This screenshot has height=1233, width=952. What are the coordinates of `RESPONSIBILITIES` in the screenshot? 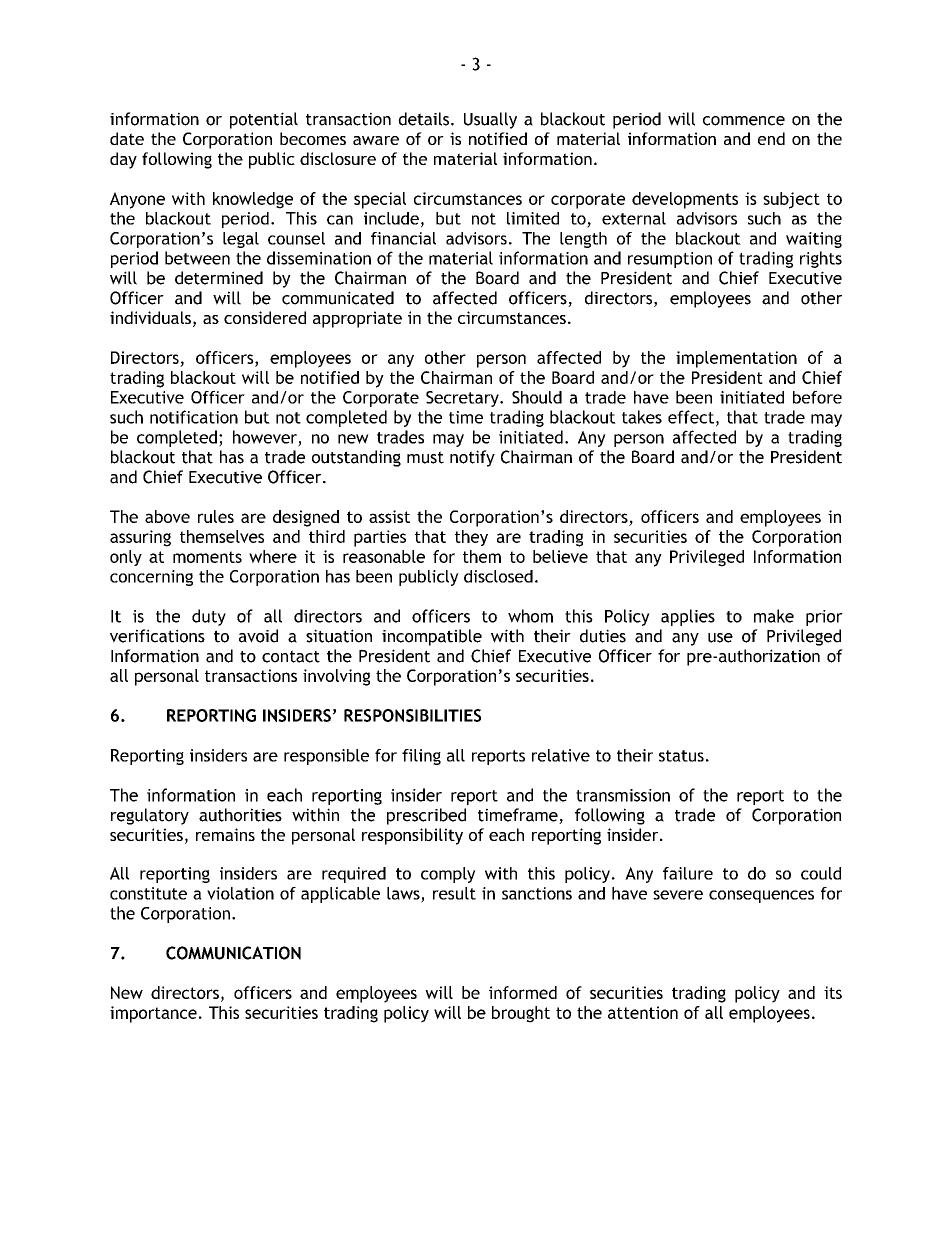 It's located at (412, 715).
